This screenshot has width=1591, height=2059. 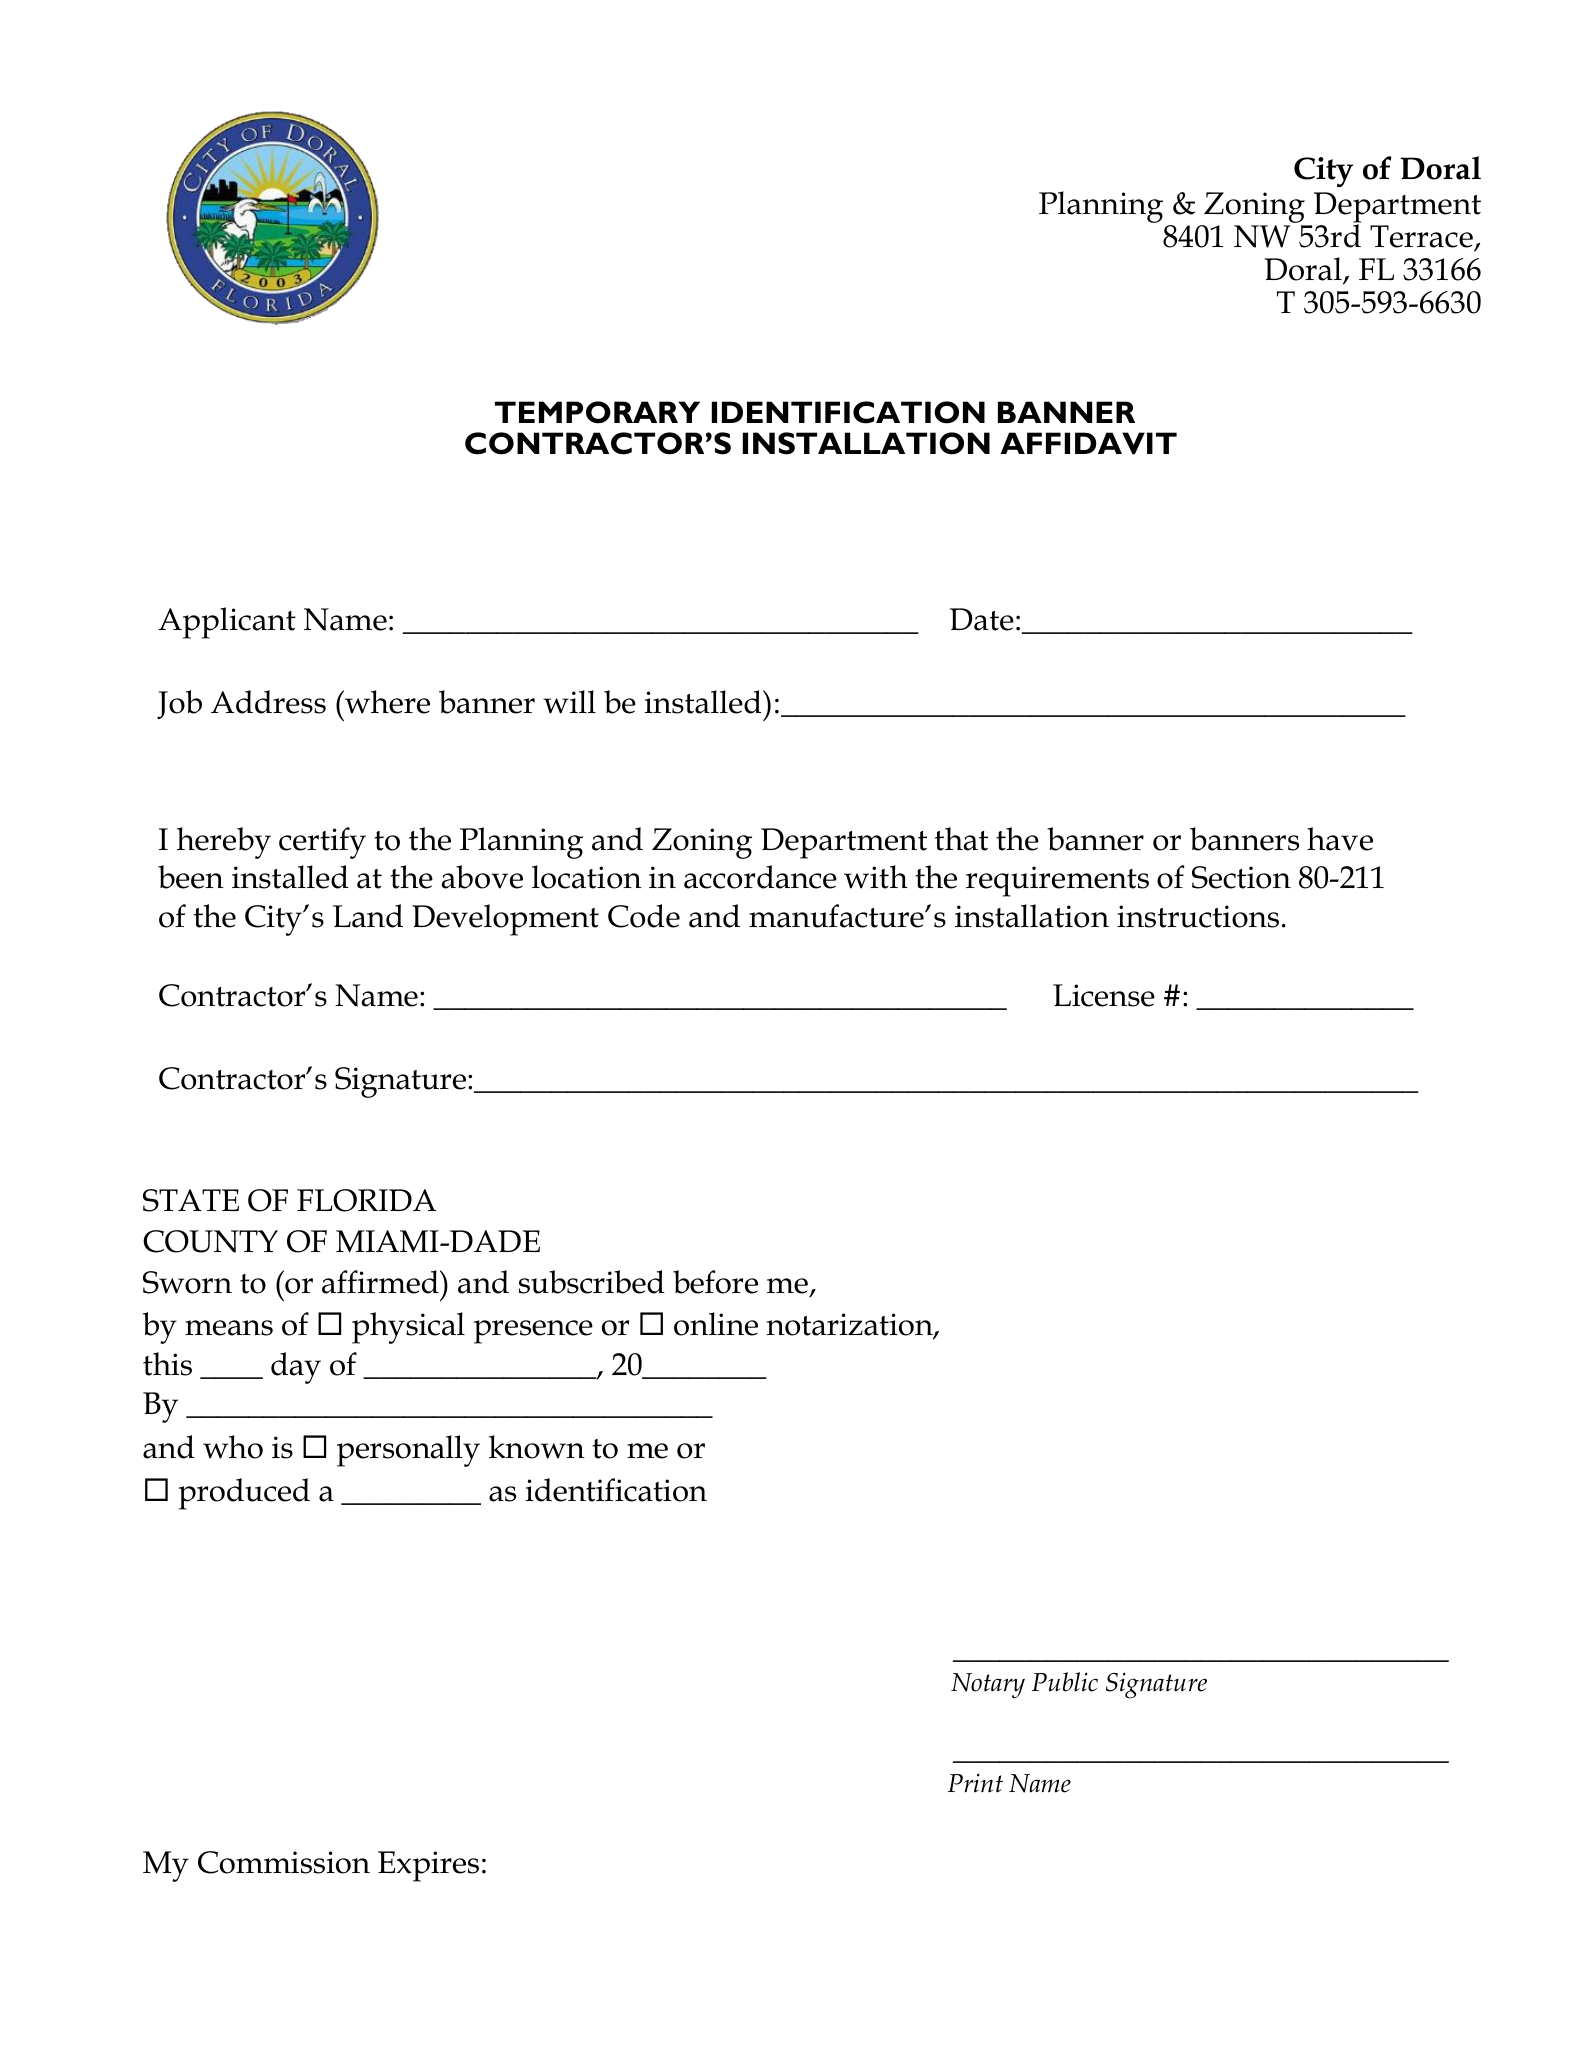 What do you see at coordinates (1421, 236) in the screenshot?
I see `Terrace` at bounding box center [1421, 236].
